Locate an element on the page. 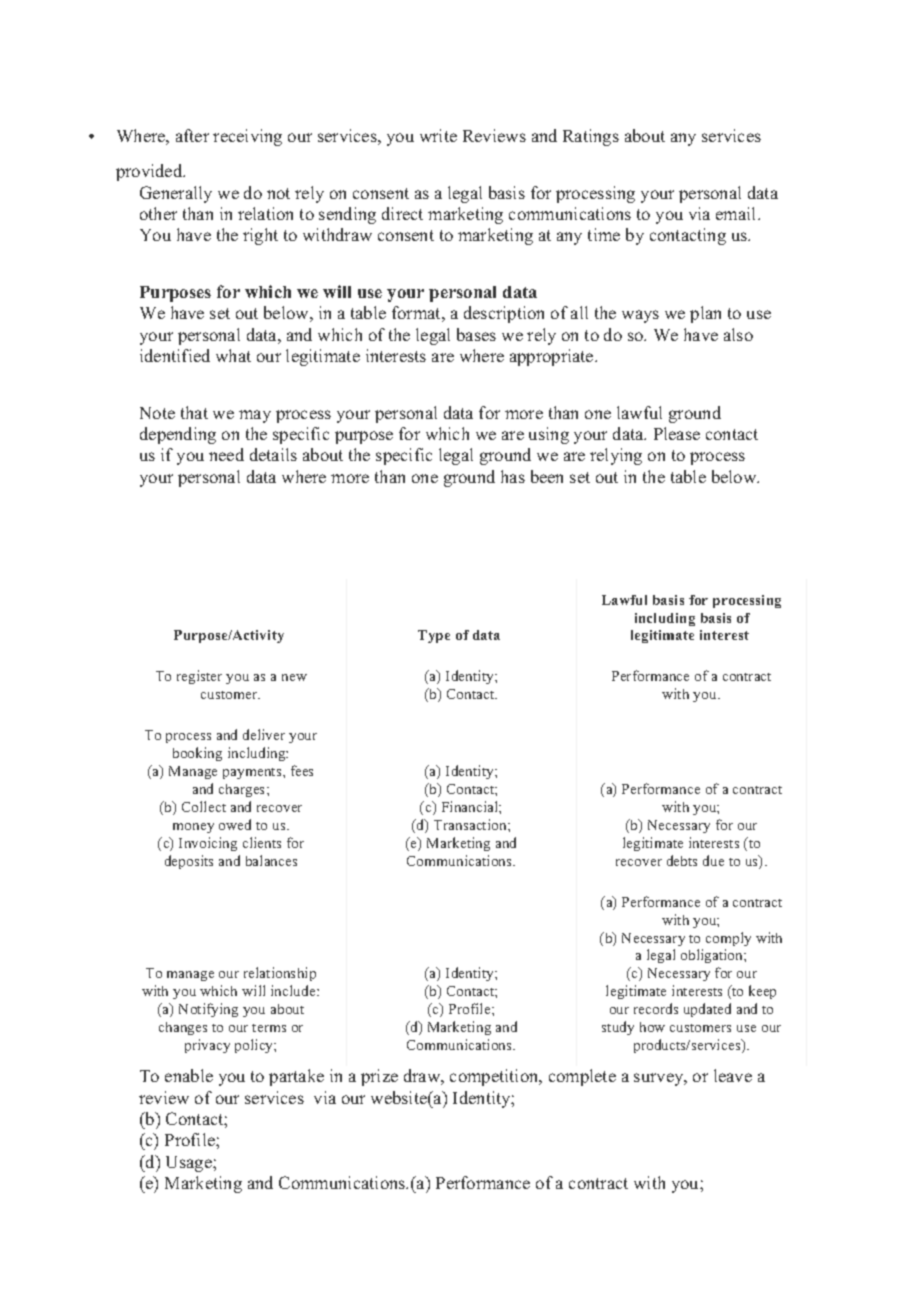 Image resolution: width=924 pixels, height=1308 pixels. been is located at coordinates (547, 476).
